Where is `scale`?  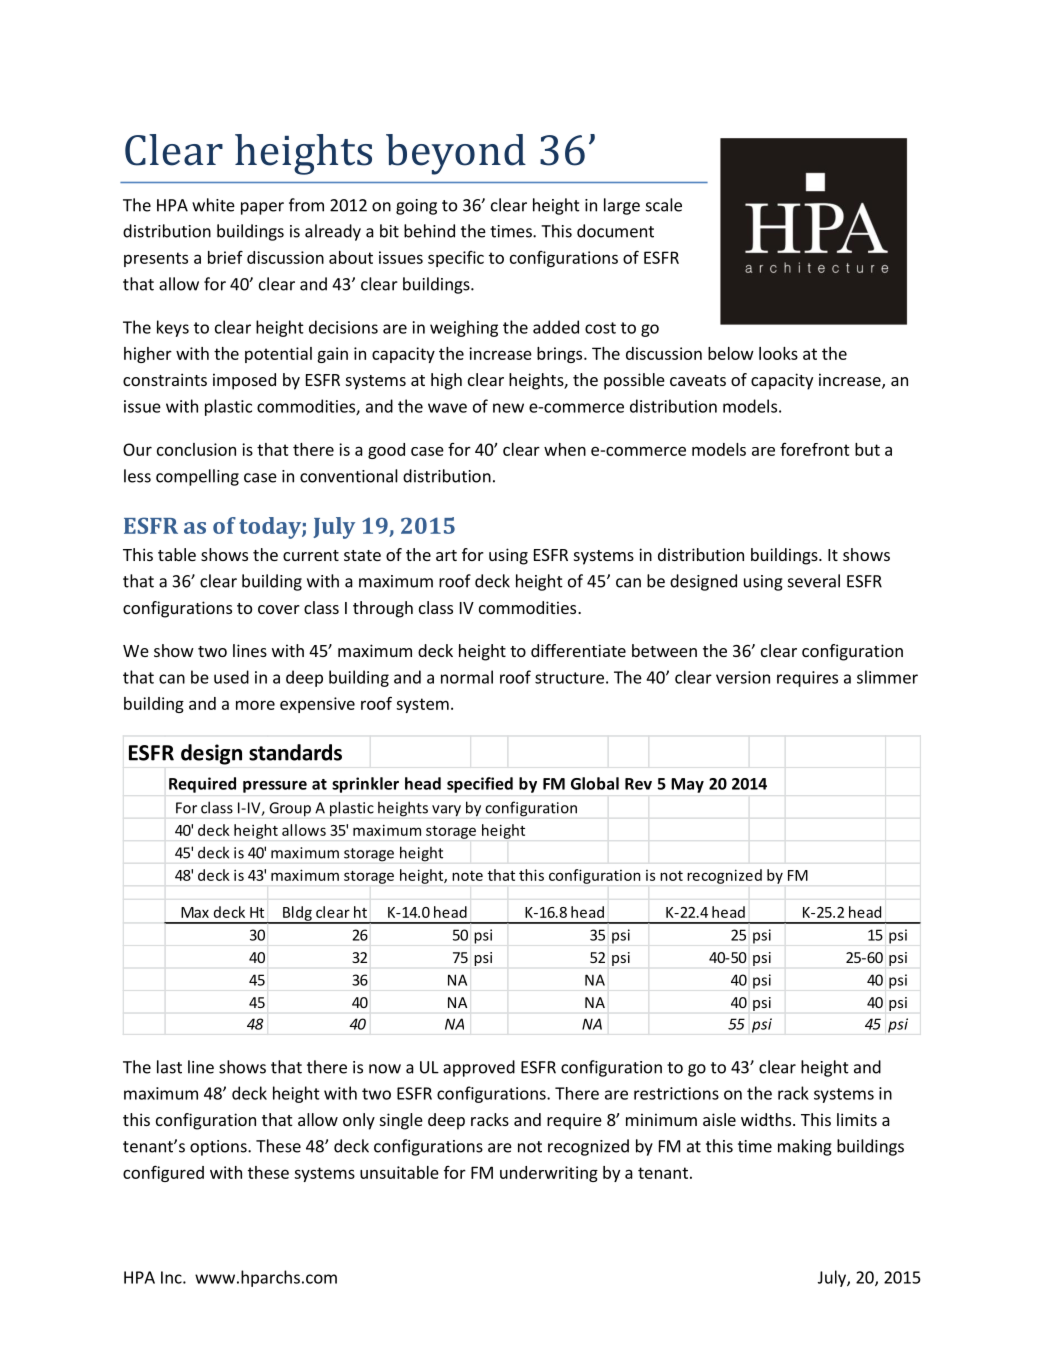 scale is located at coordinates (664, 205).
